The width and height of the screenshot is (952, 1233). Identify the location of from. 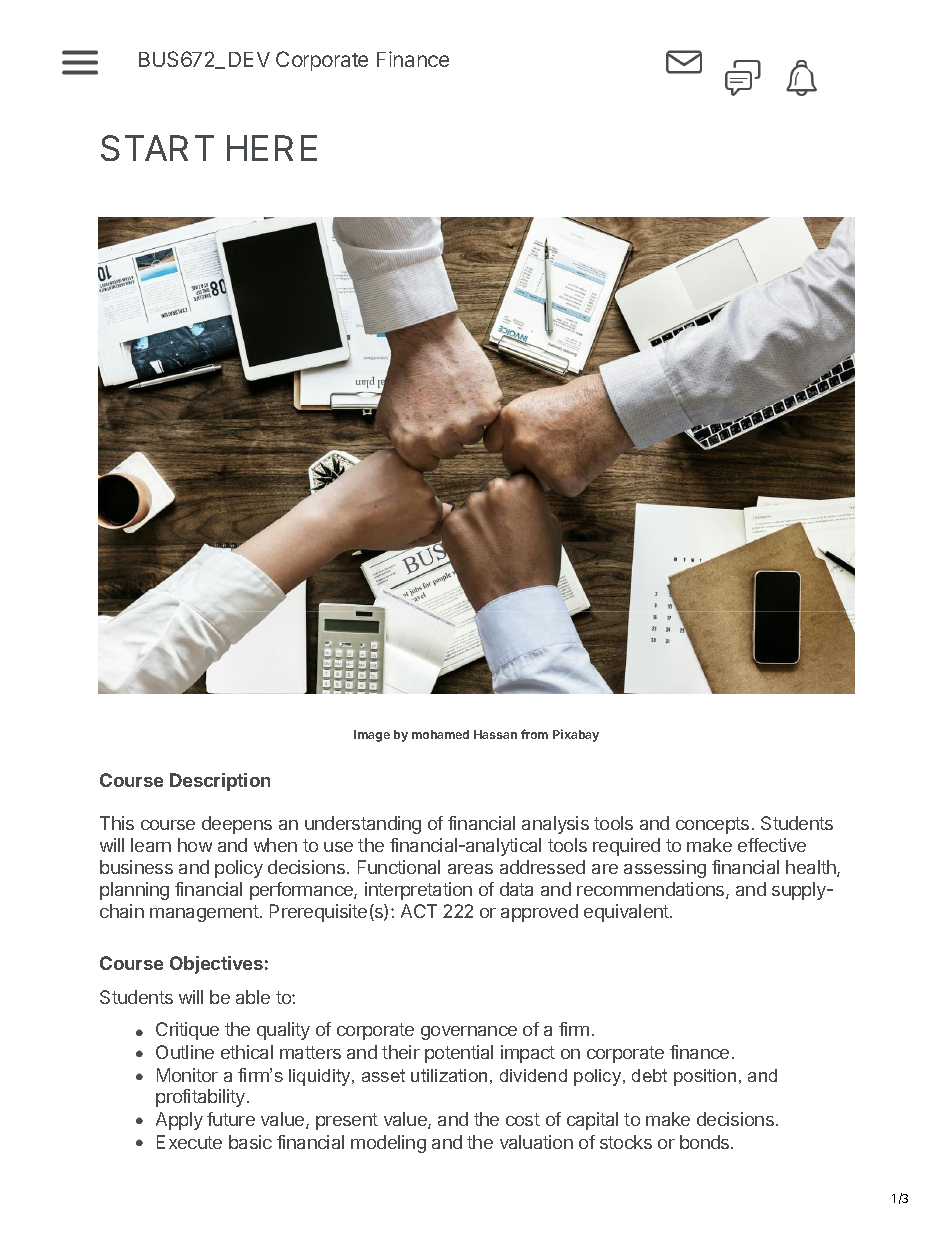
(534, 734).
